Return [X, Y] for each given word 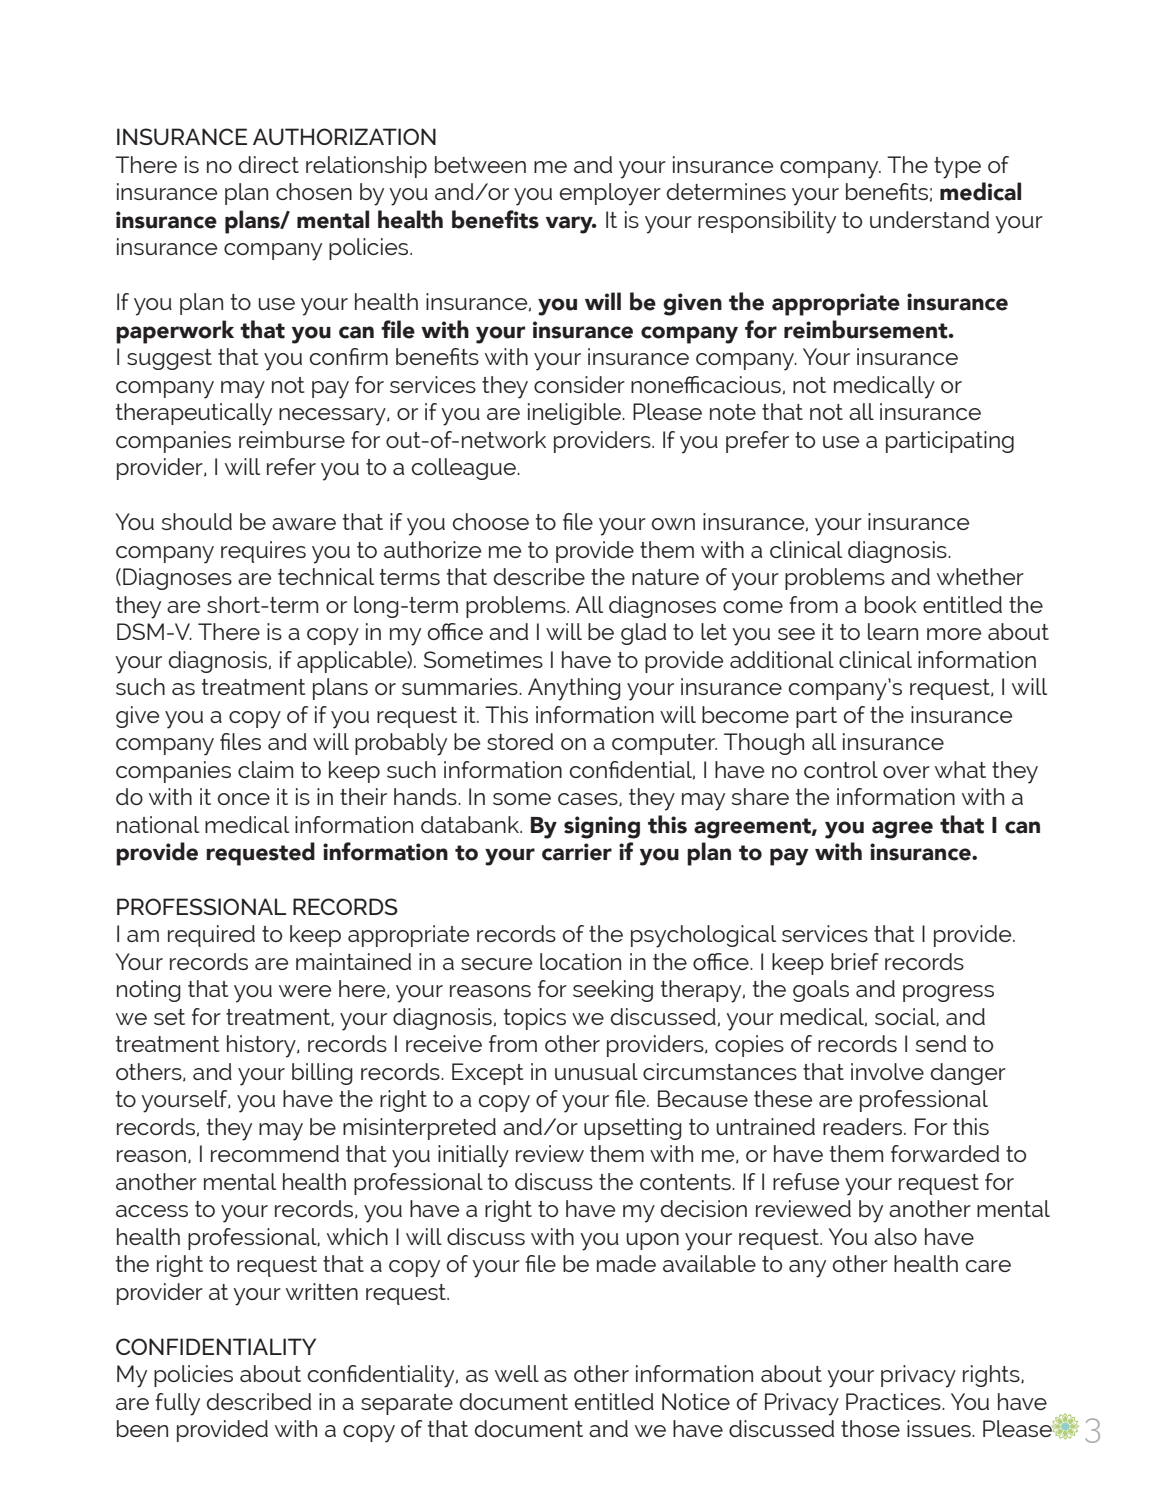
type [957, 168]
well [517, 1373]
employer [610, 194]
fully [177, 1404]
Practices [894, 1401]
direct [269, 164]
